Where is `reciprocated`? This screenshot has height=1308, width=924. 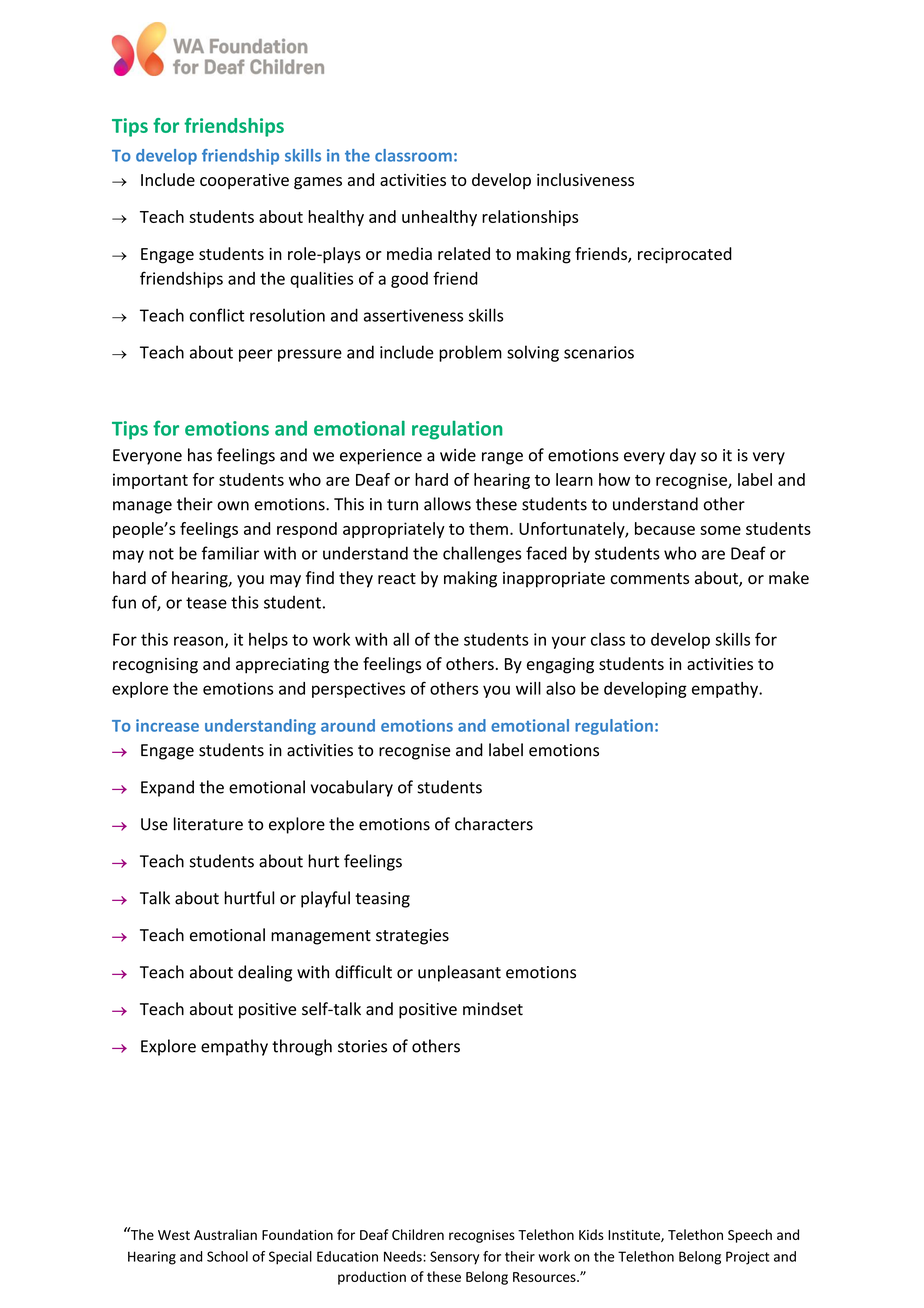 reciprocated is located at coordinates (685, 255).
